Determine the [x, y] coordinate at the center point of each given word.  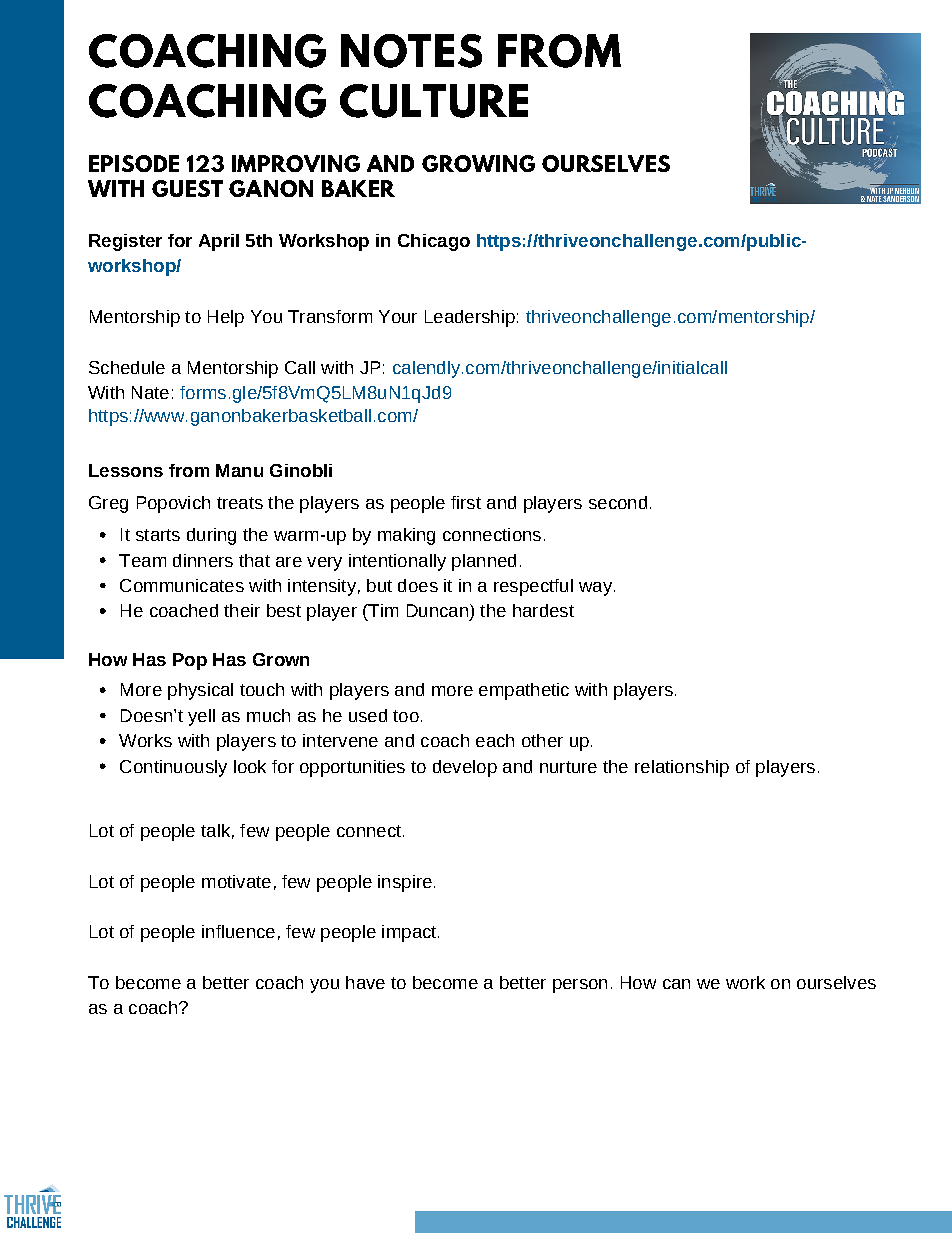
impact [410, 933]
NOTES [411, 51]
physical [200, 691]
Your [398, 316]
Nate [150, 392]
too [406, 716]
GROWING [478, 163]
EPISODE [134, 163]
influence [238, 931]
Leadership [470, 318]
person [580, 986]
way [597, 589]
